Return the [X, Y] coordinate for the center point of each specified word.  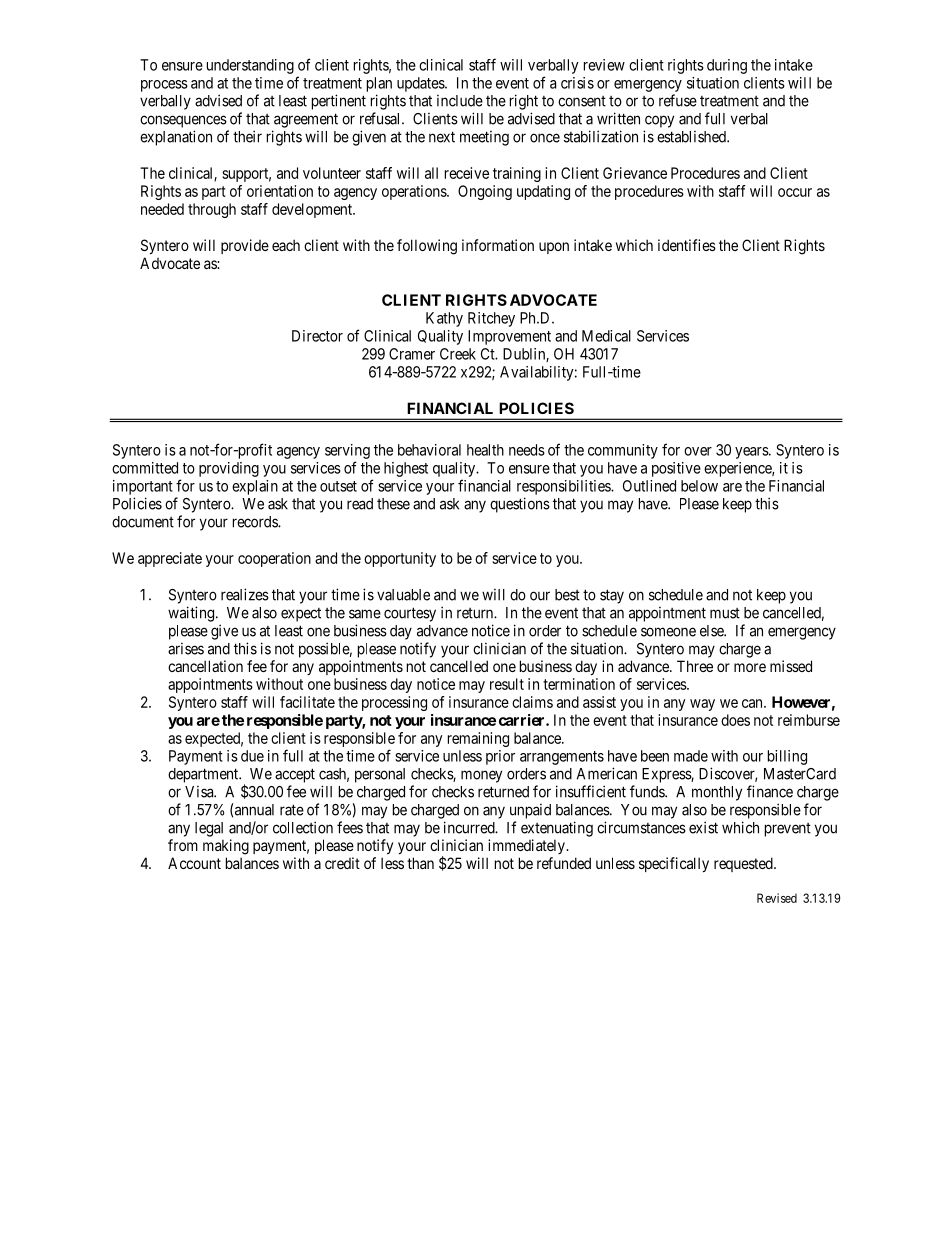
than [420, 863]
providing [229, 469]
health [485, 450]
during [727, 66]
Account [194, 863]
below [699, 486]
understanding [250, 66]
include [460, 101]
